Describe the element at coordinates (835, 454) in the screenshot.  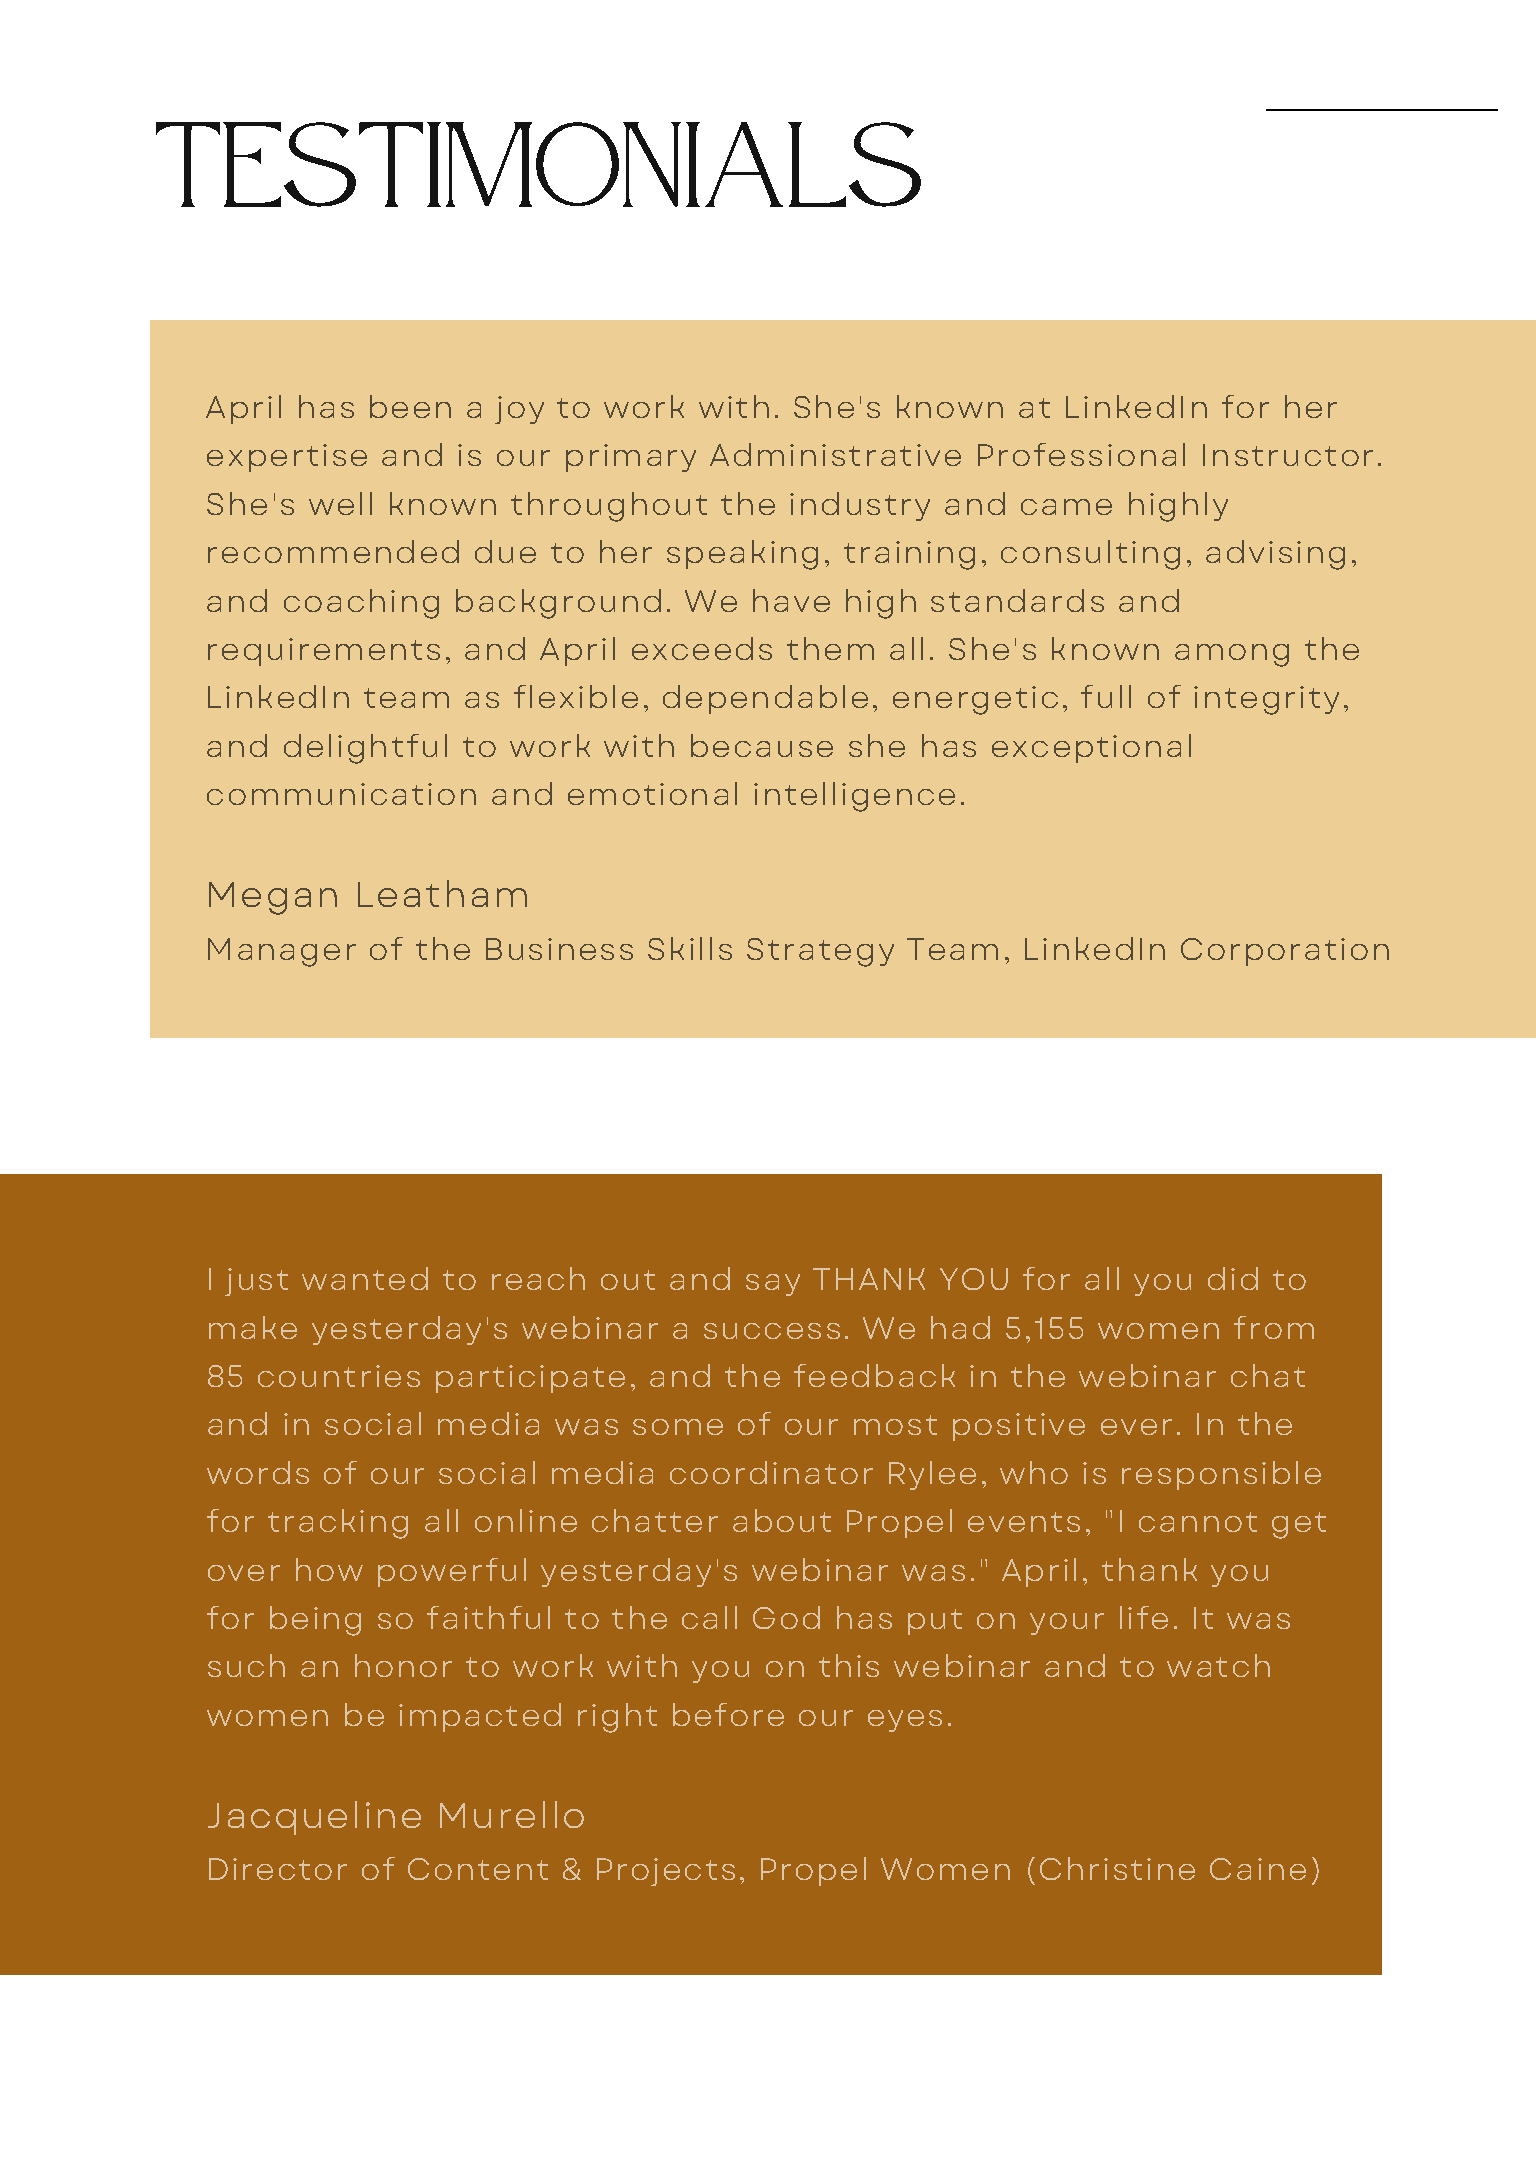
I see `Administrative` at that location.
